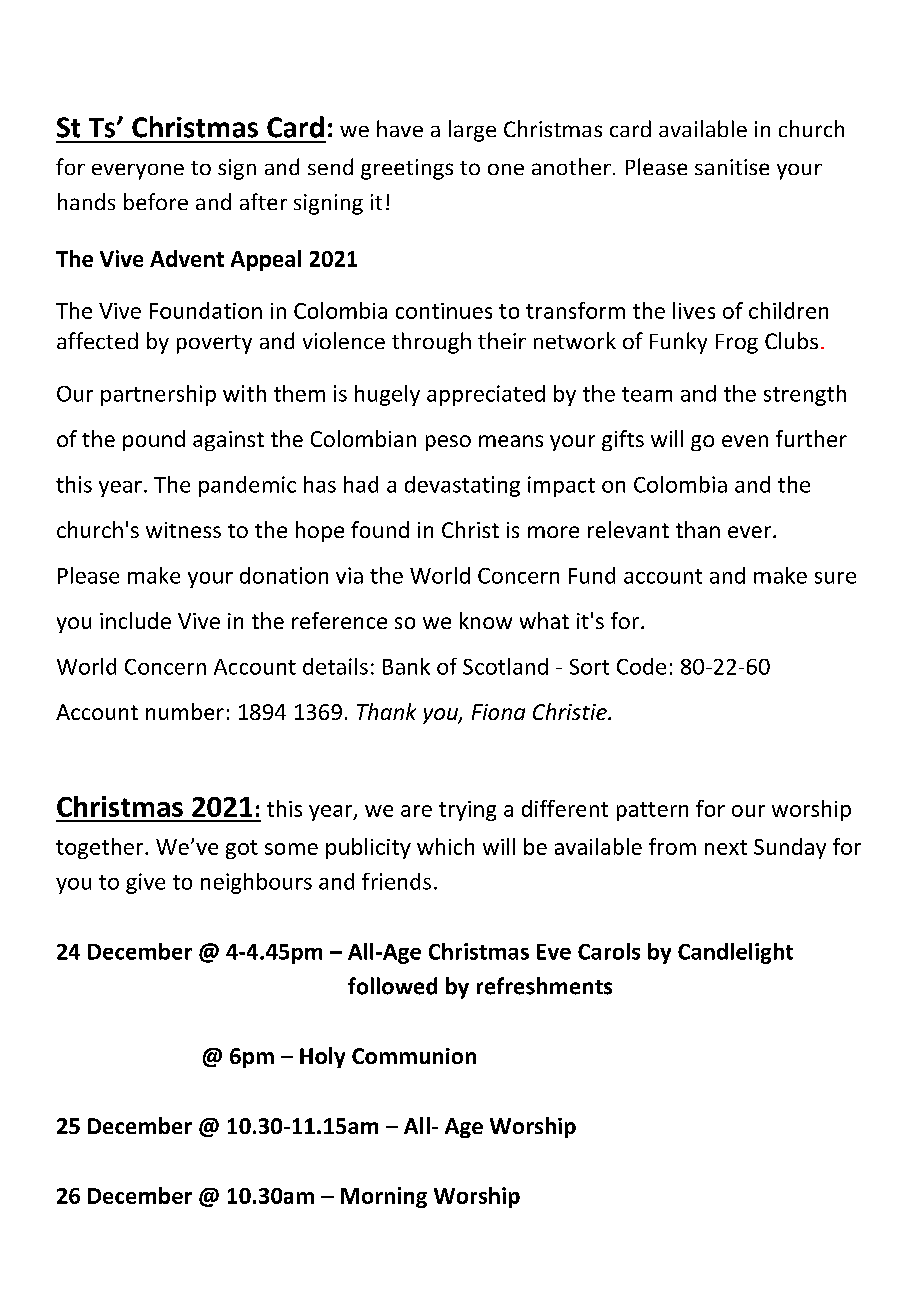 The width and height of the screenshot is (924, 1308). Describe the element at coordinates (732, 167) in the screenshot. I see `sanitise` at that location.
